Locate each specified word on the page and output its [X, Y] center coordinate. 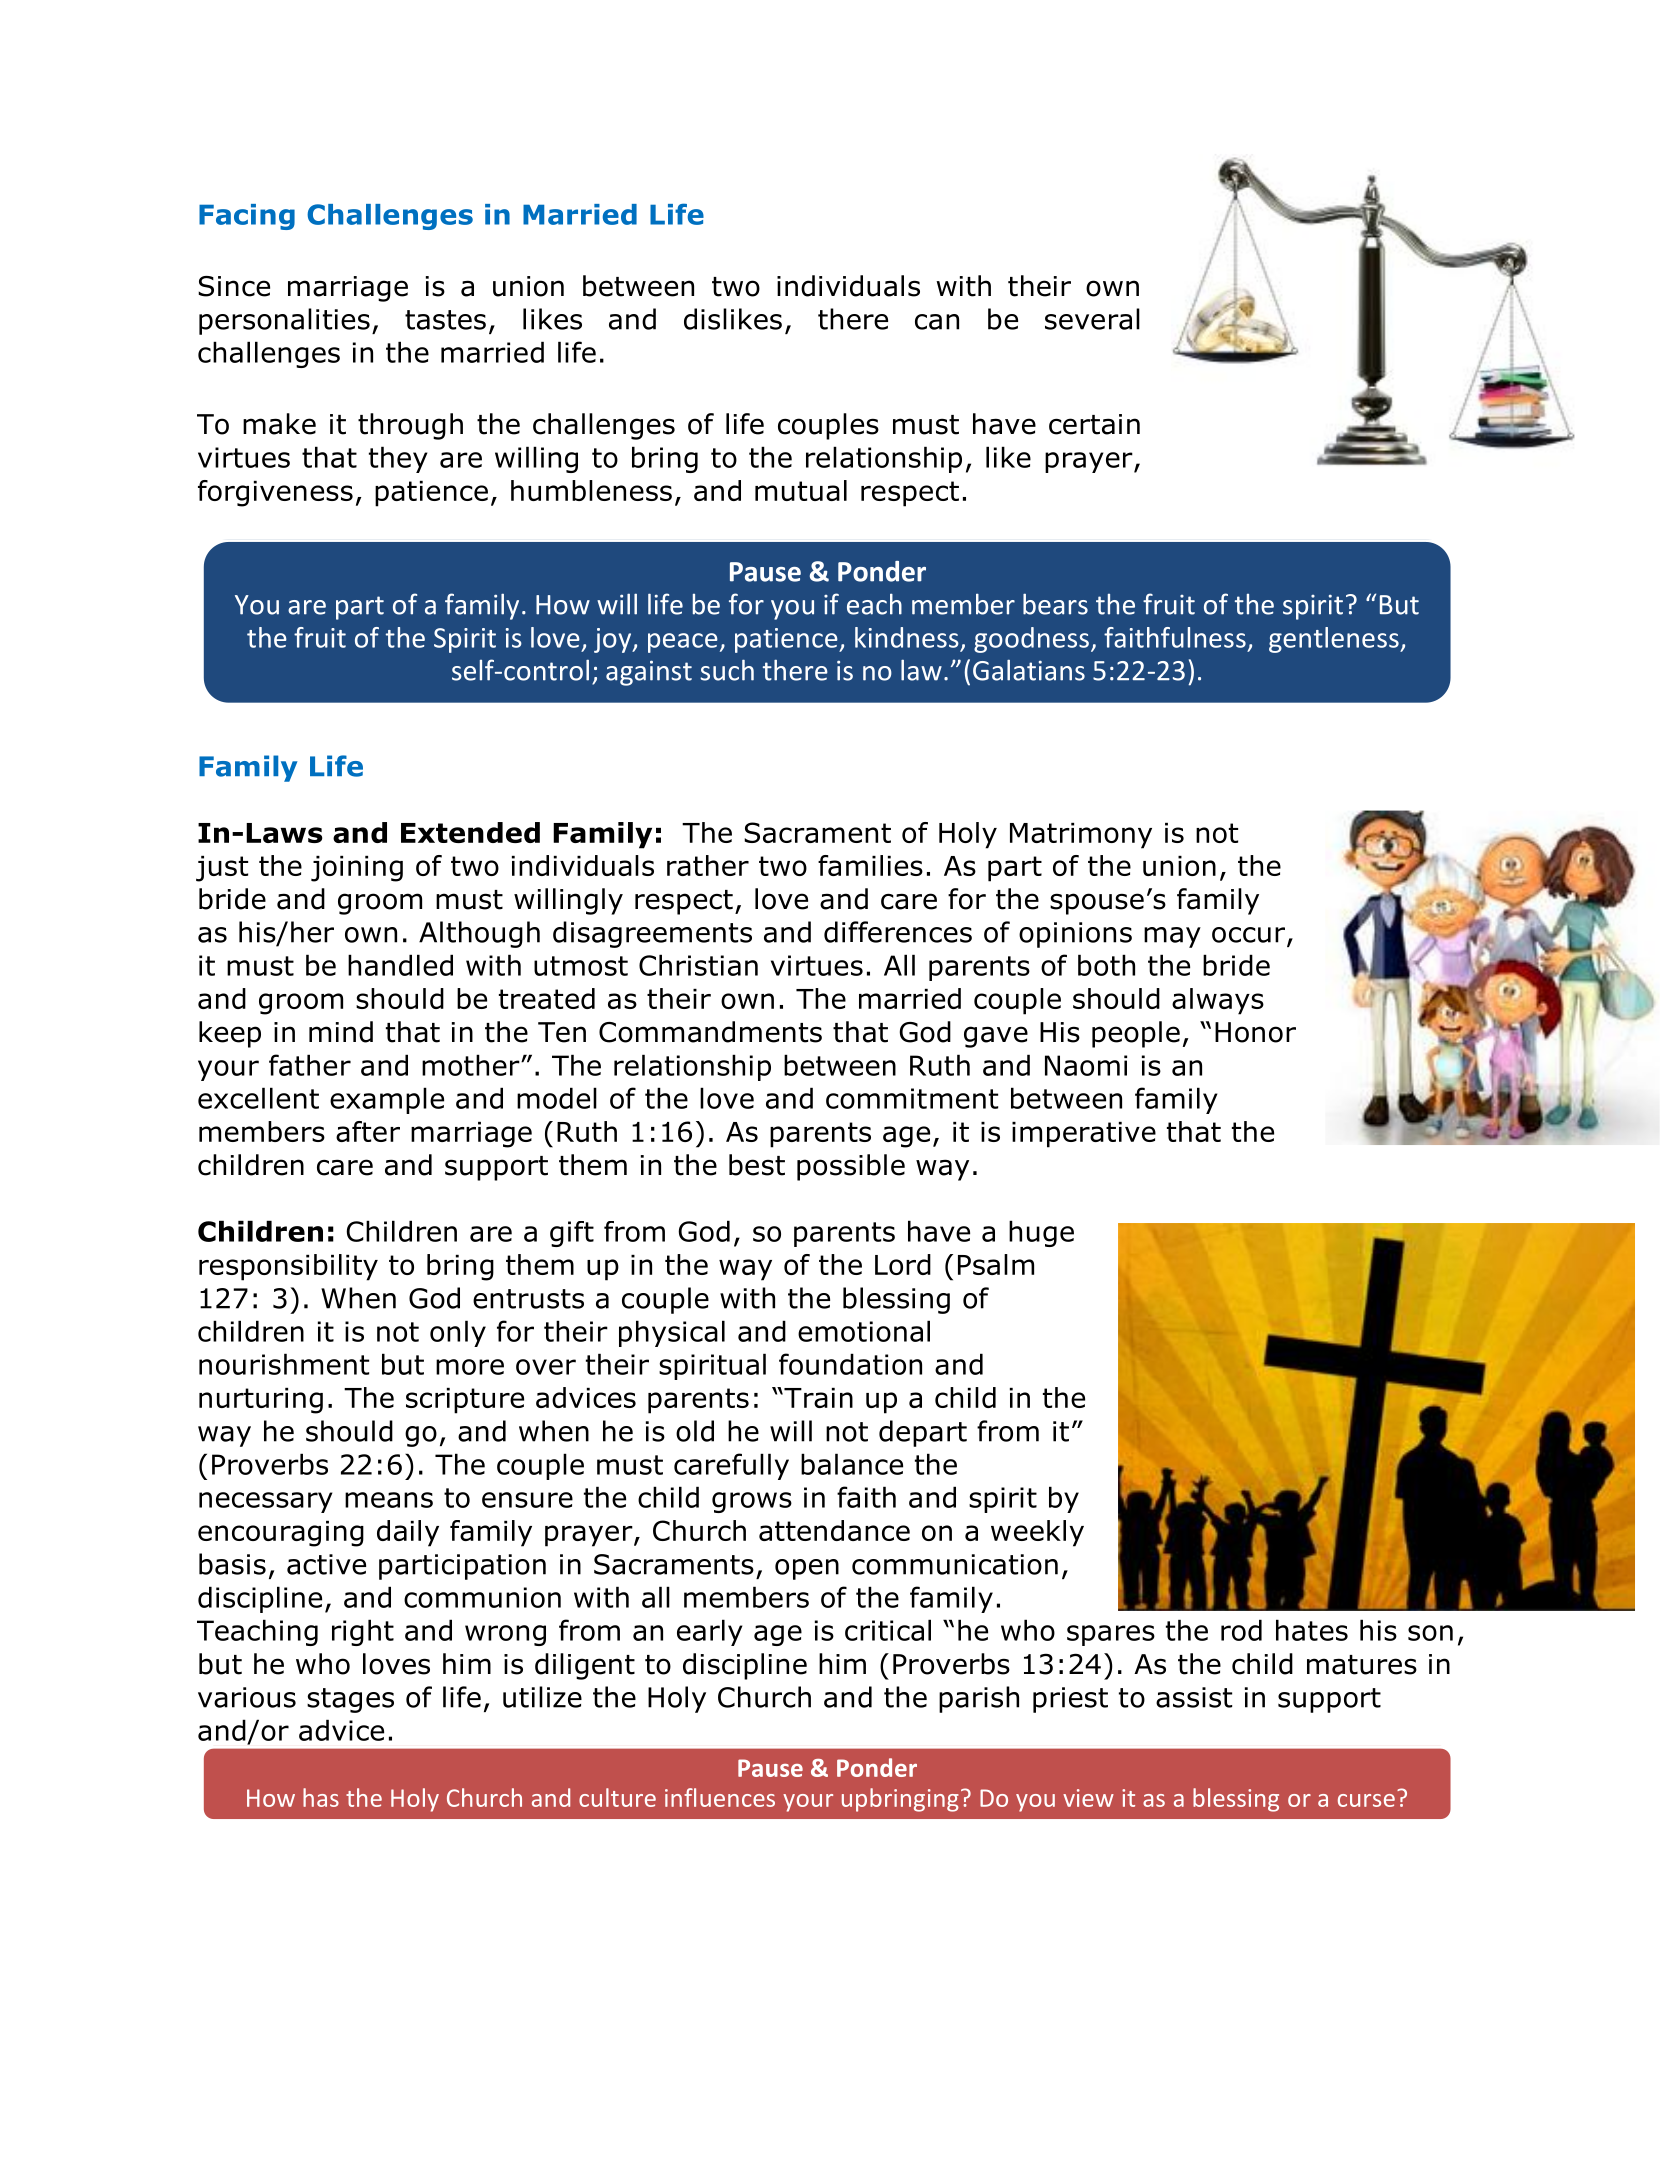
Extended [470, 832]
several [1092, 319]
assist [1194, 1697]
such [727, 670]
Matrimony [1081, 836]
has [321, 1797]
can [937, 322]
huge [1041, 1233]
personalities [284, 321]
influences [720, 1797]
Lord [903, 1264]
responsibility [288, 1267]
